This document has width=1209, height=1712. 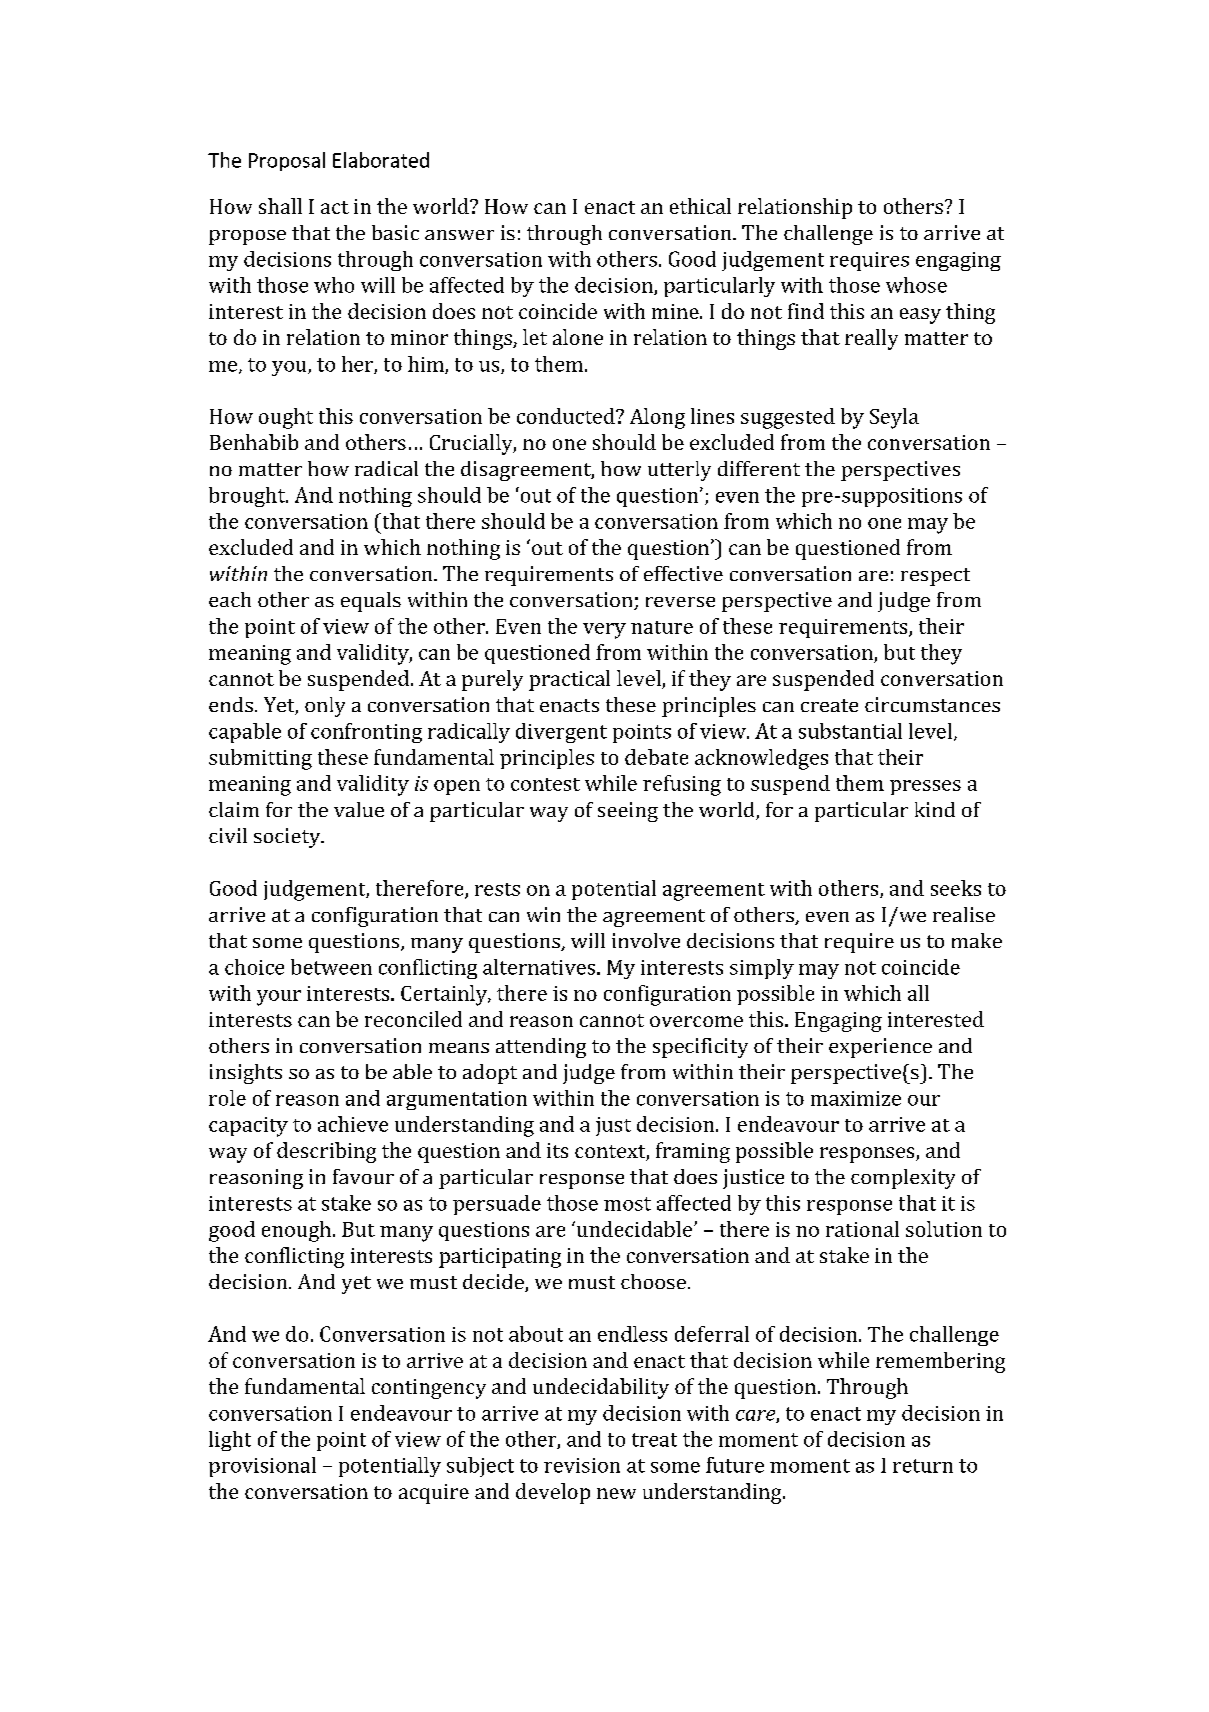 What do you see at coordinates (279, 998) in the document?
I see `your` at bounding box center [279, 998].
